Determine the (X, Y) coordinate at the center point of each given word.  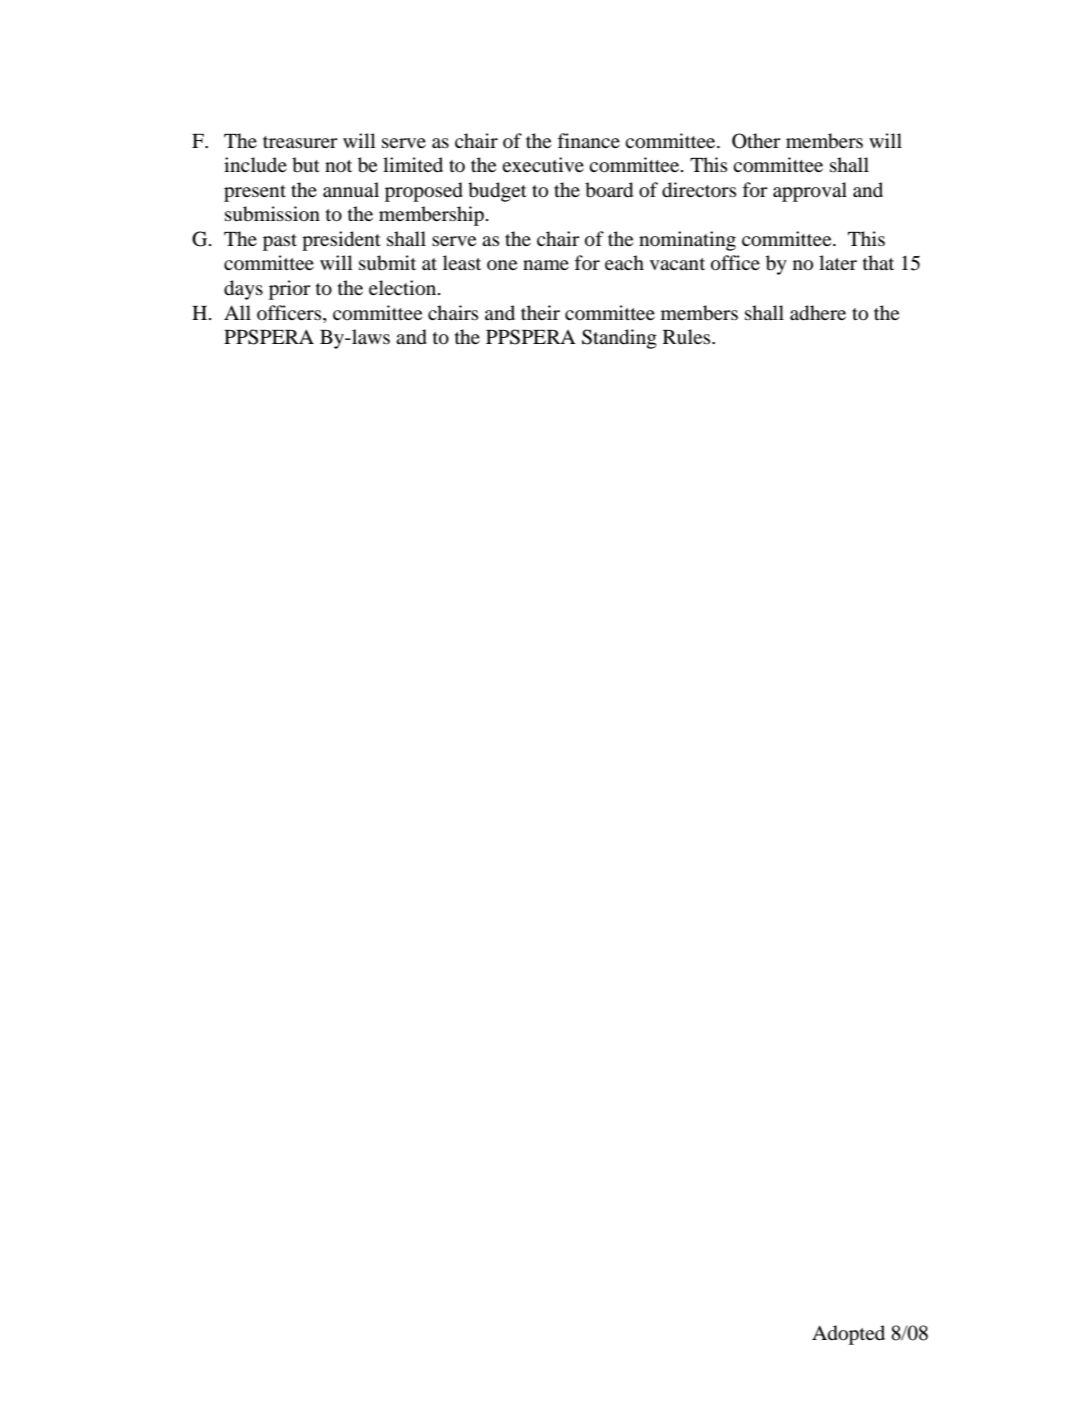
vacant (677, 264)
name (546, 265)
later (838, 262)
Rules (688, 336)
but (306, 165)
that (878, 262)
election (404, 288)
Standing (619, 339)
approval (810, 192)
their (540, 312)
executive (543, 165)
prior (290, 290)
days (243, 290)
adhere (818, 313)
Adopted (848, 1335)
